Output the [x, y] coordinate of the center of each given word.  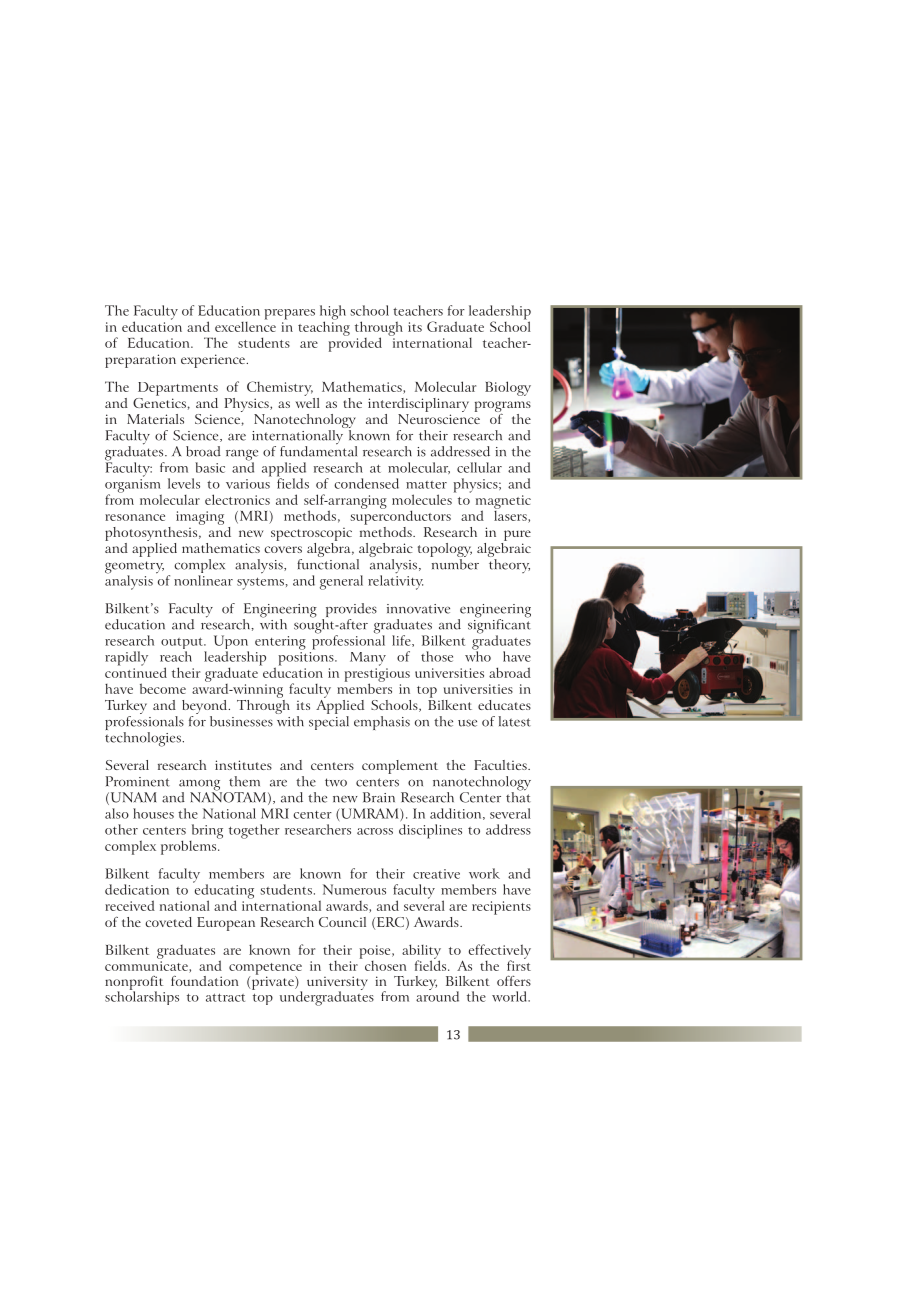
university [337, 984]
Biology [508, 388]
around [437, 995]
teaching [324, 327]
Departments [178, 389]
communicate [147, 967]
